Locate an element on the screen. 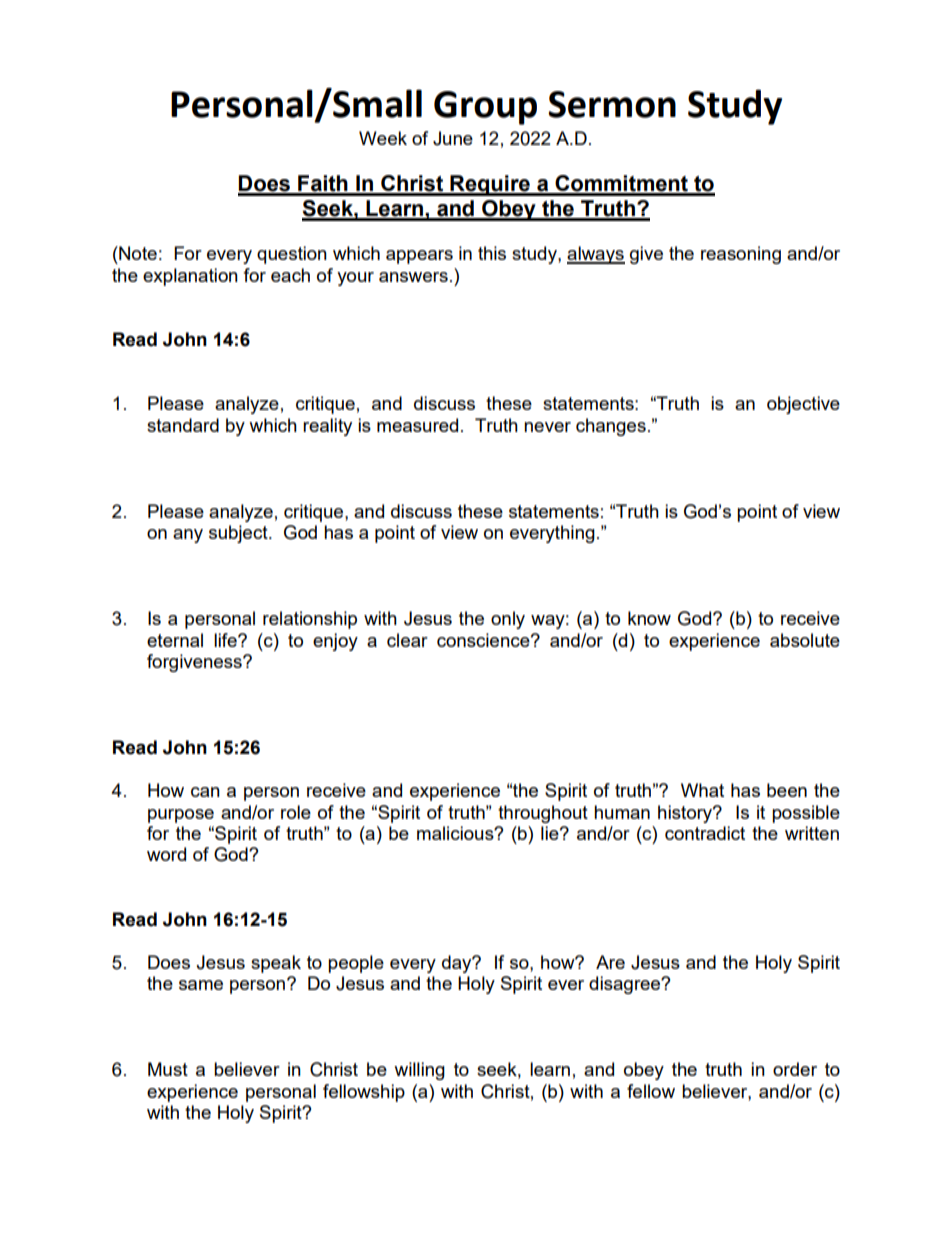  throughout is located at coordinates (543, 814).
